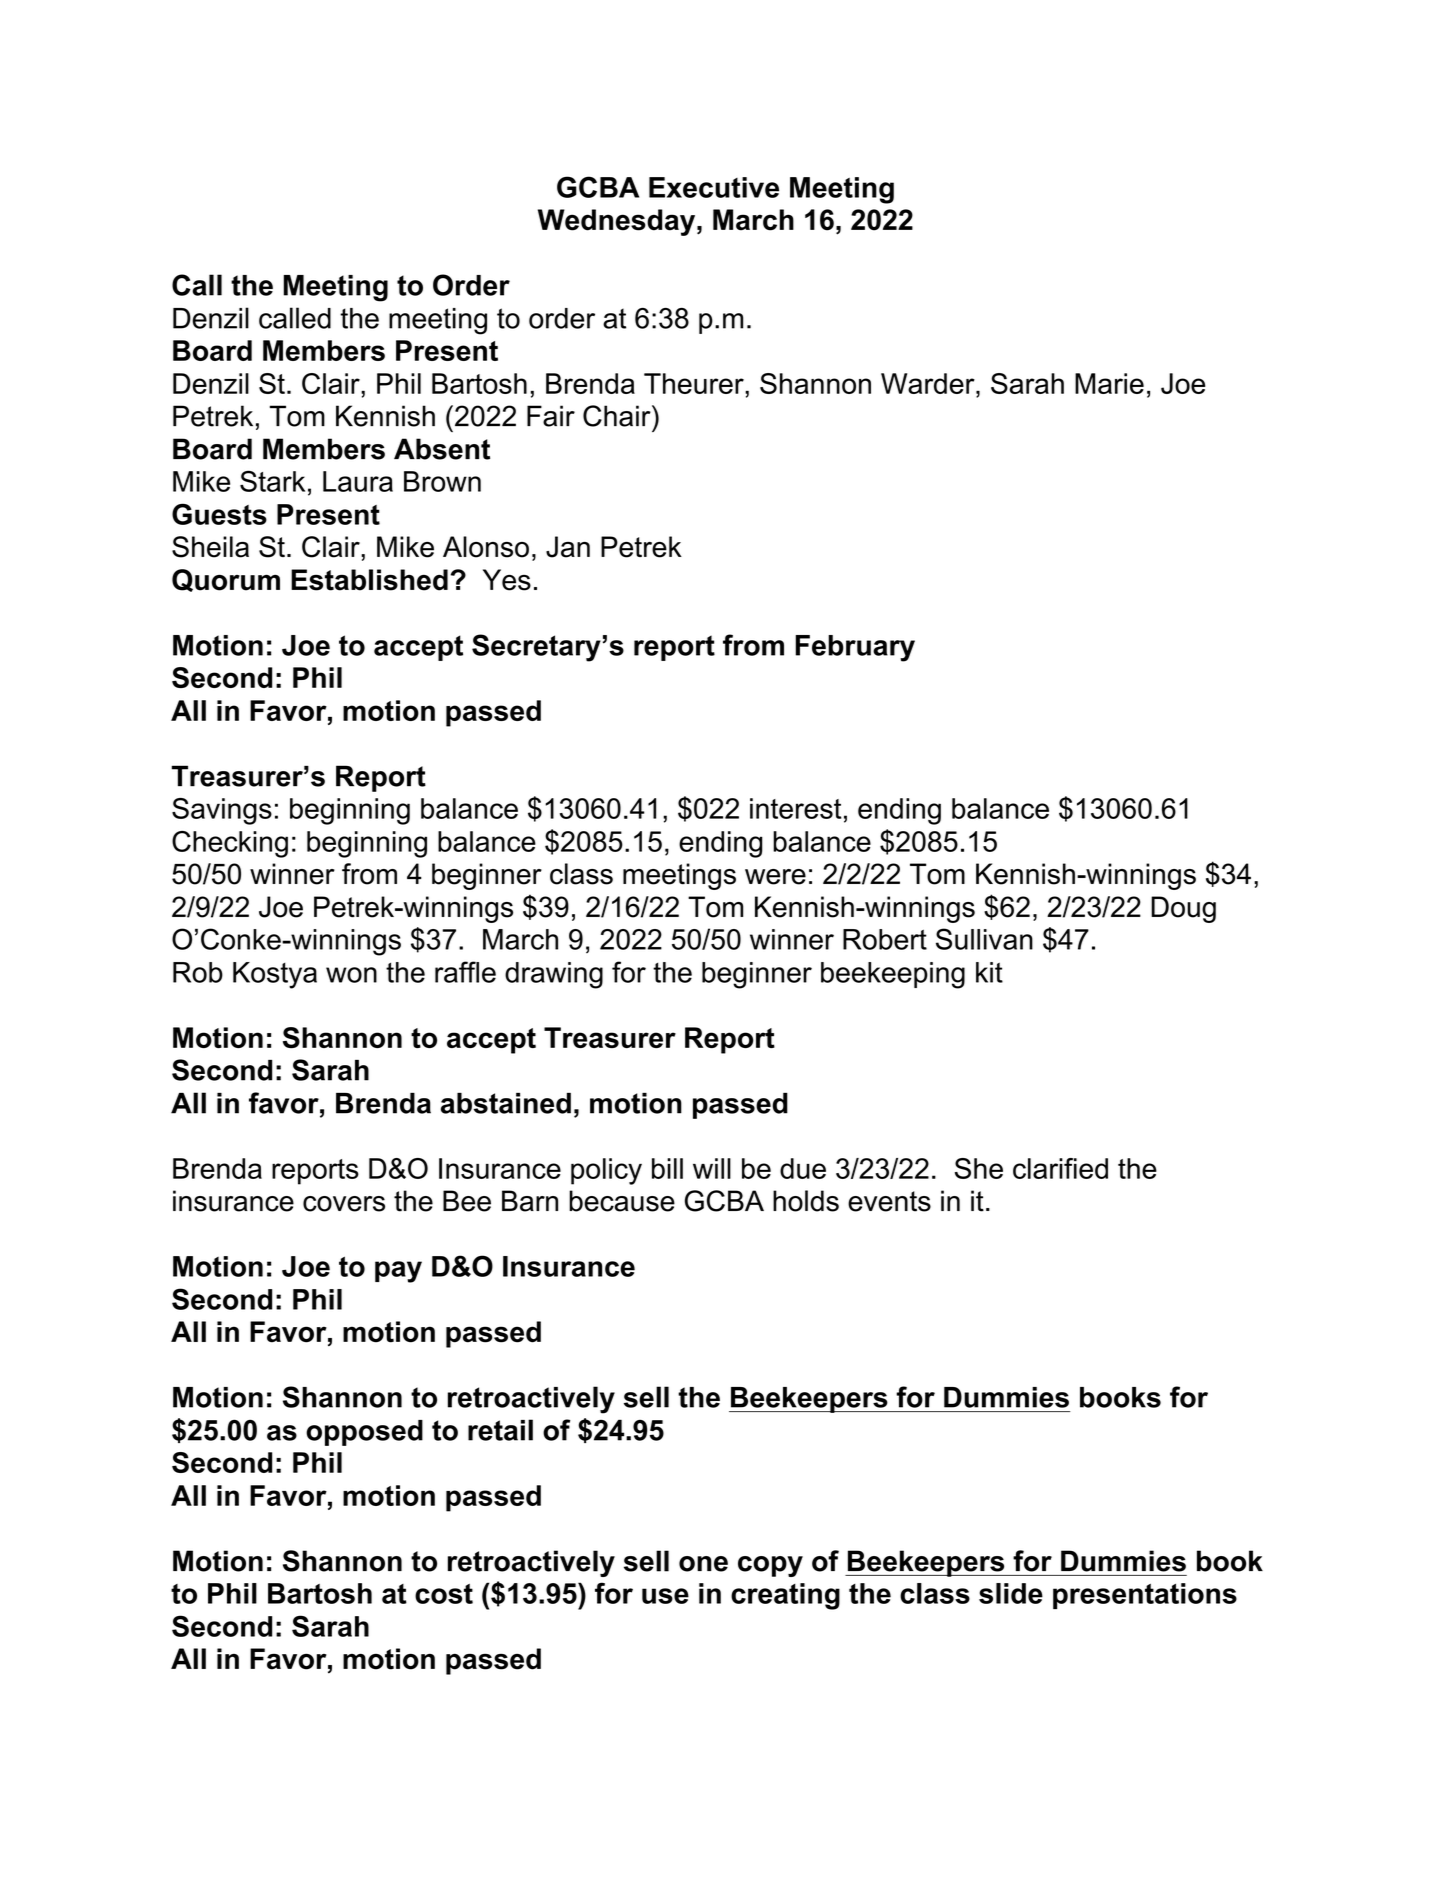 This document has width=1450, height=1877. What do you see at coordinates (1060, 1168) in the document?
I see `clarified` at bounding box center [1060, 1168].
